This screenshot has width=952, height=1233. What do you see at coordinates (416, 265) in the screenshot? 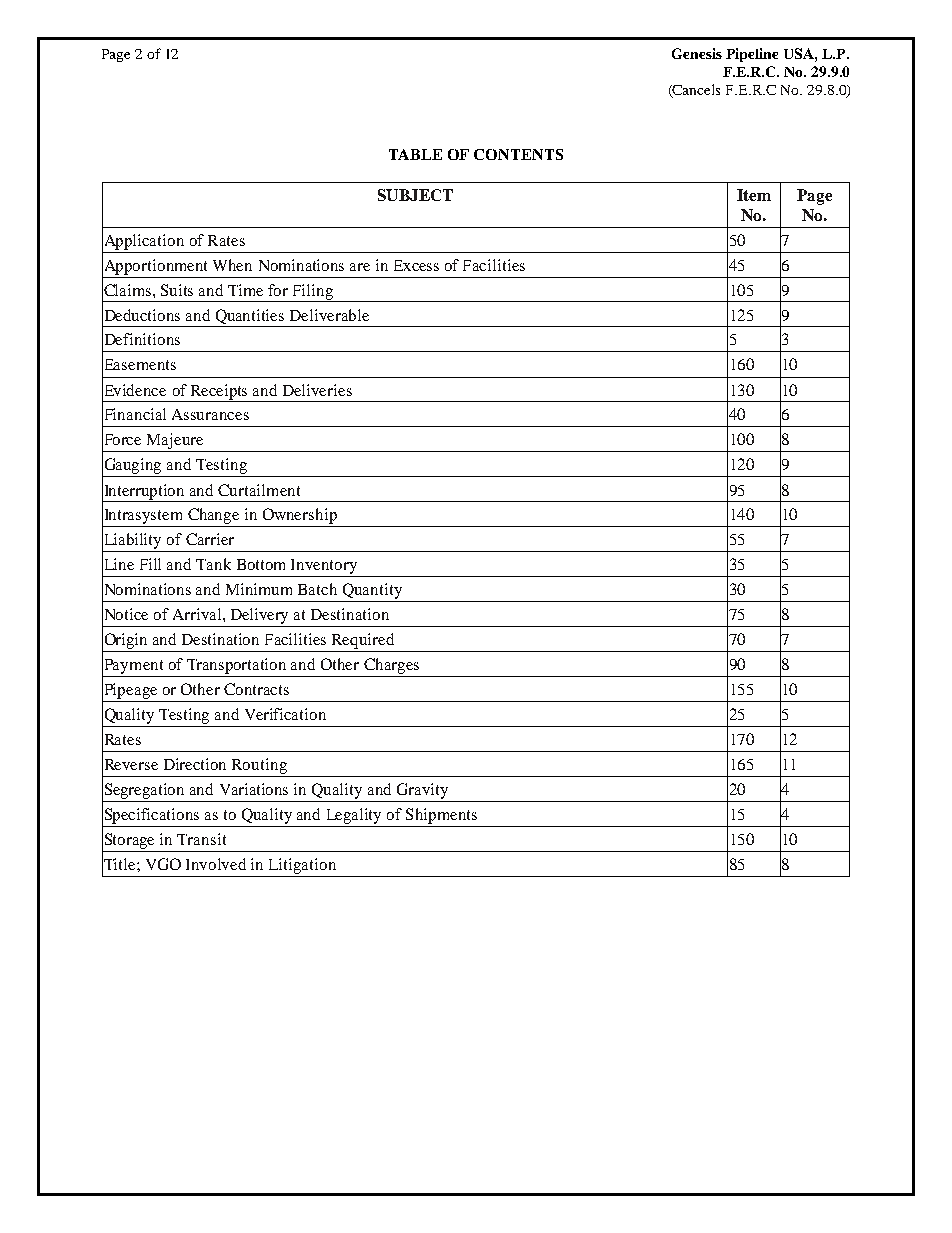
I see `Excess` at bounding box center [416, 265].
